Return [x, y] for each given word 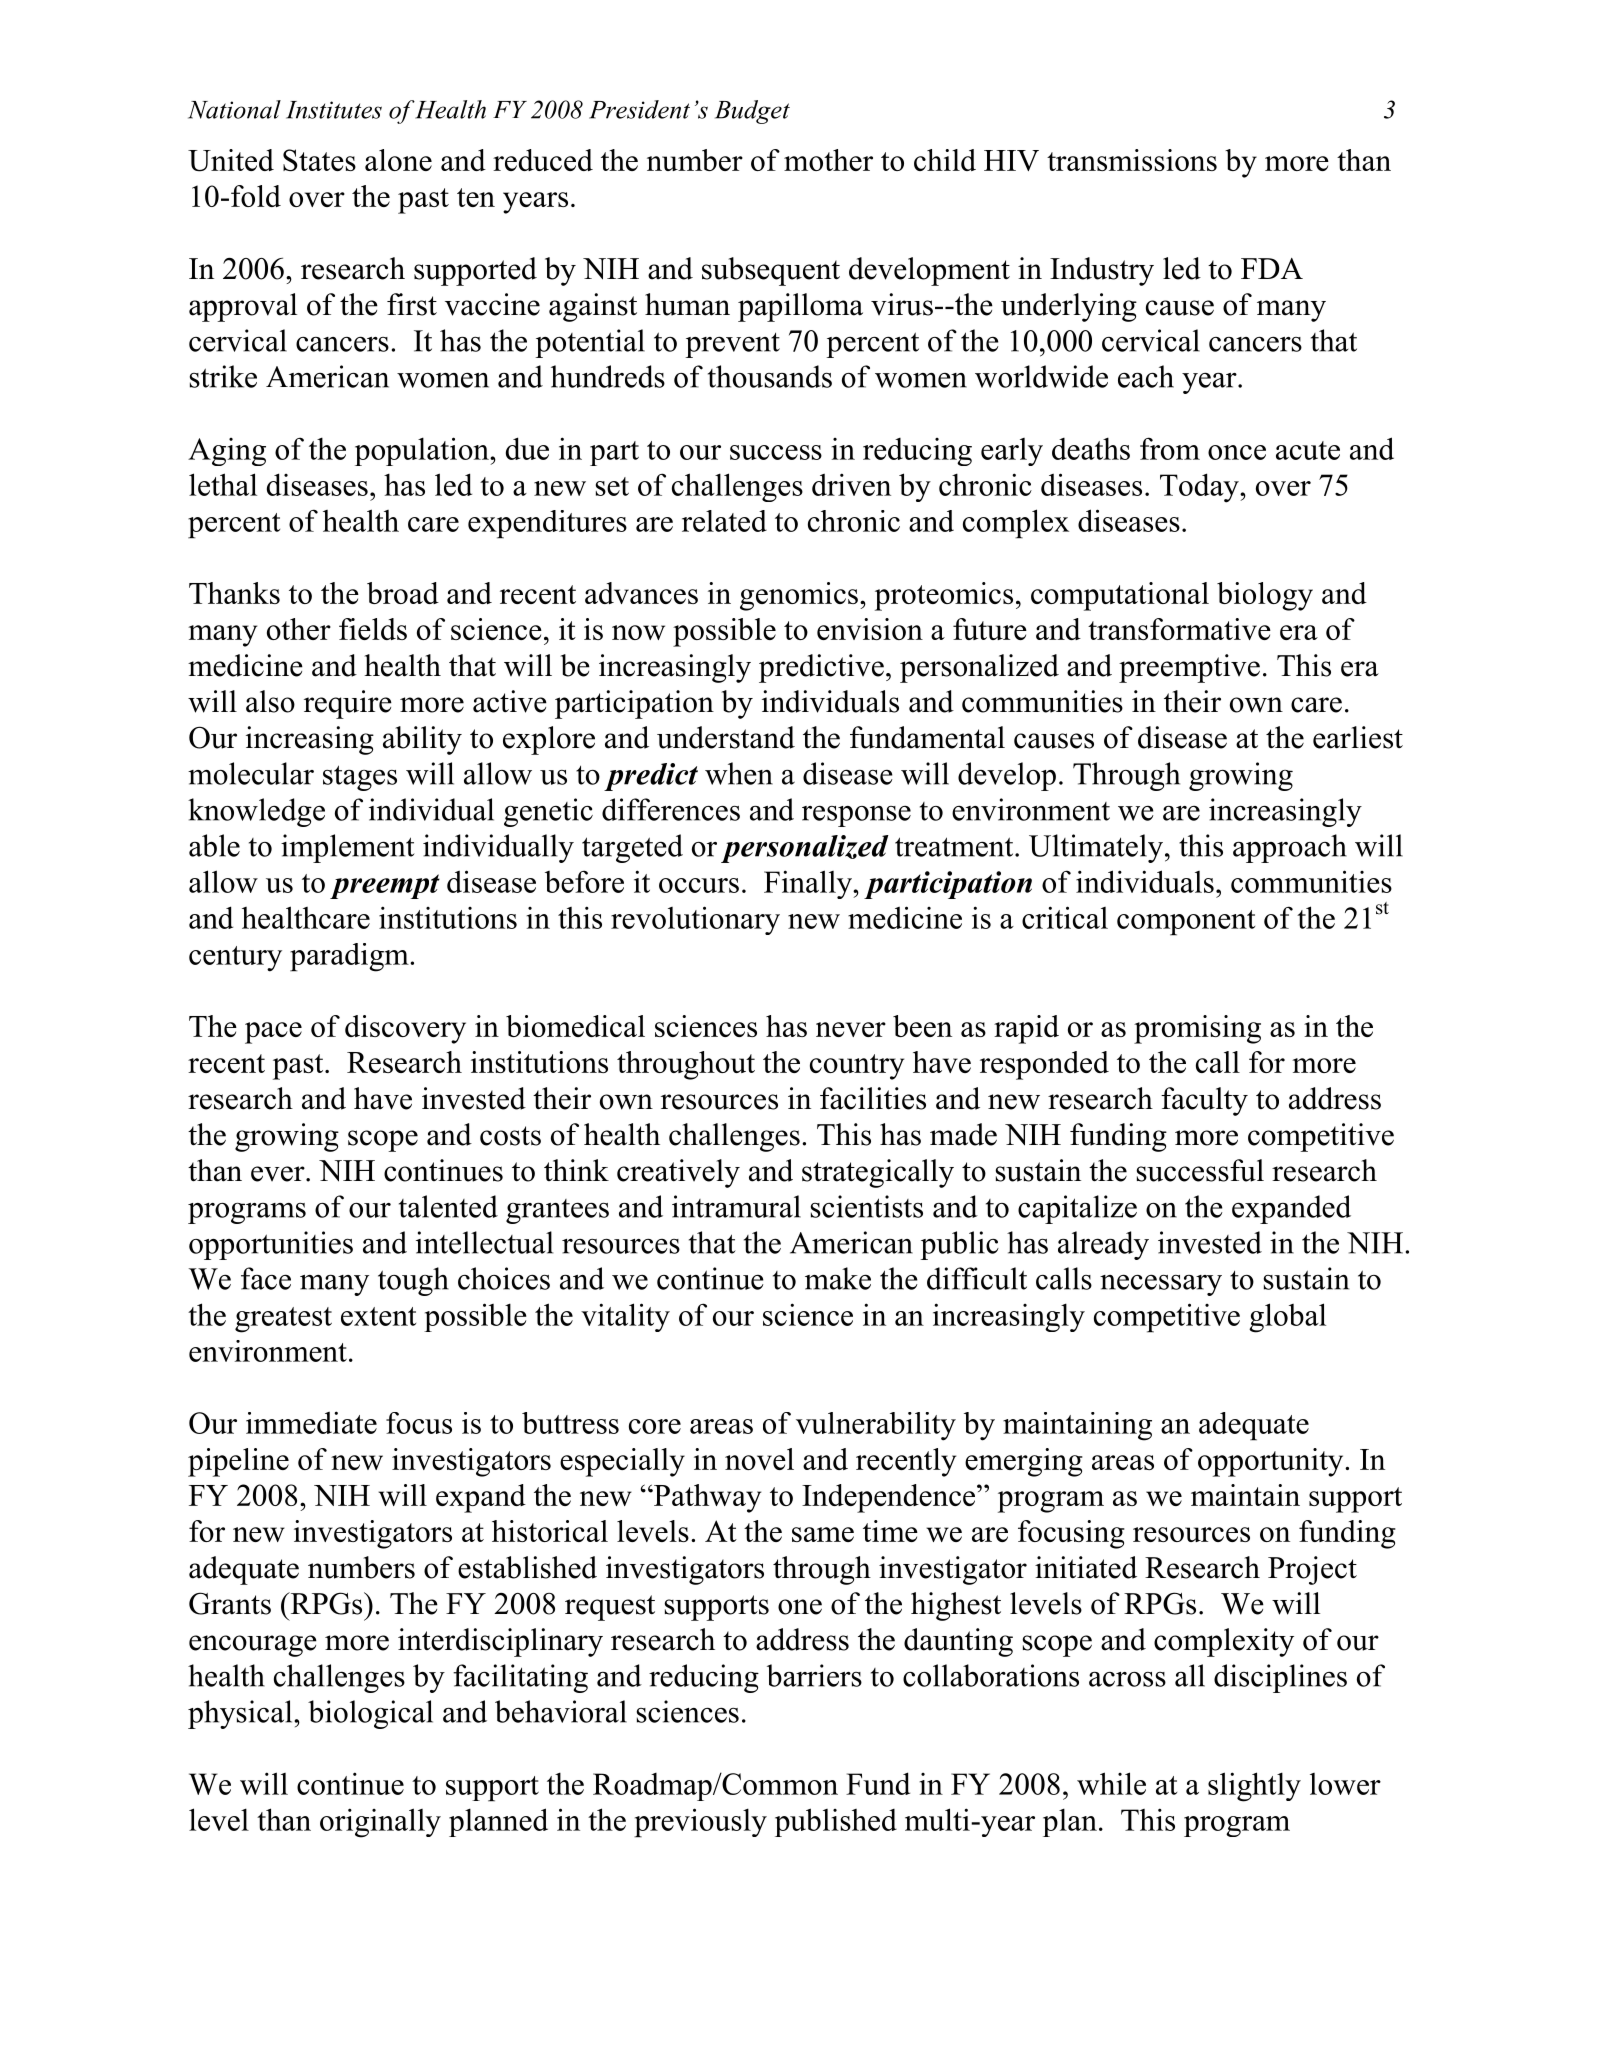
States [319, 160]
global [1287, 1318]
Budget [752, 112]
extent [378, 1316]
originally [380, 1823]
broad [403, 593]
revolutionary [695, 920]
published [836, 1822]
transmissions [1132, 160]
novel [759, 1459]
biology [1265, 596]
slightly [1254, 1787]
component [1186, 923]
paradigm [350, 957]
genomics [799, 596]
